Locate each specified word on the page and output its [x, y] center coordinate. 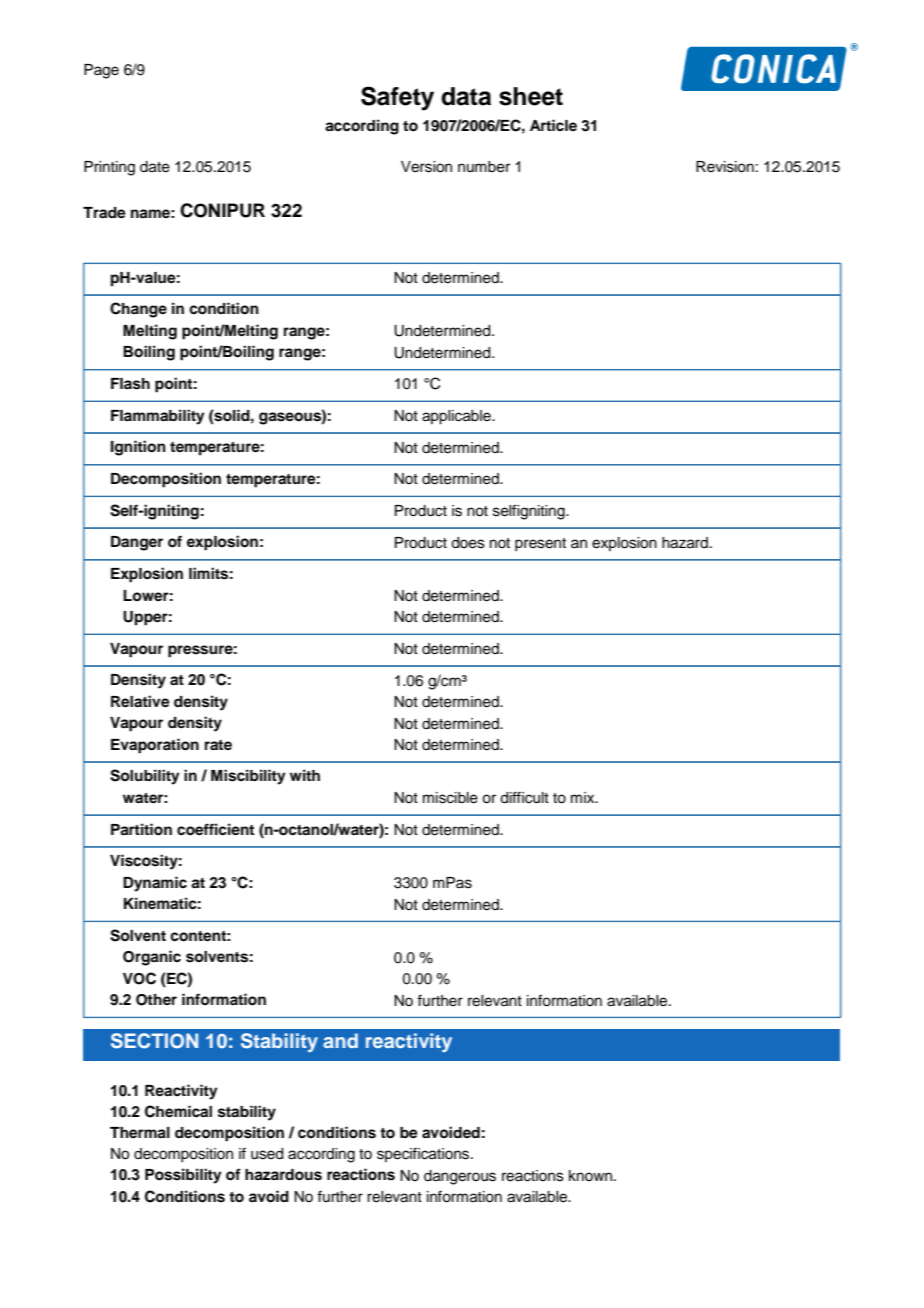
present [540, 544]
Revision [725, 167]
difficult [524, 797]
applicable [457, 417]
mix [584, 797]
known [590, 1175]
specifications [424, 1154]
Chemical [178, 1111]
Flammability [158, 417]
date [155, 167]
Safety [397, 98]
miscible [450, 798]
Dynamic [155, 884]
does [468, 543]
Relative [140, 701]
